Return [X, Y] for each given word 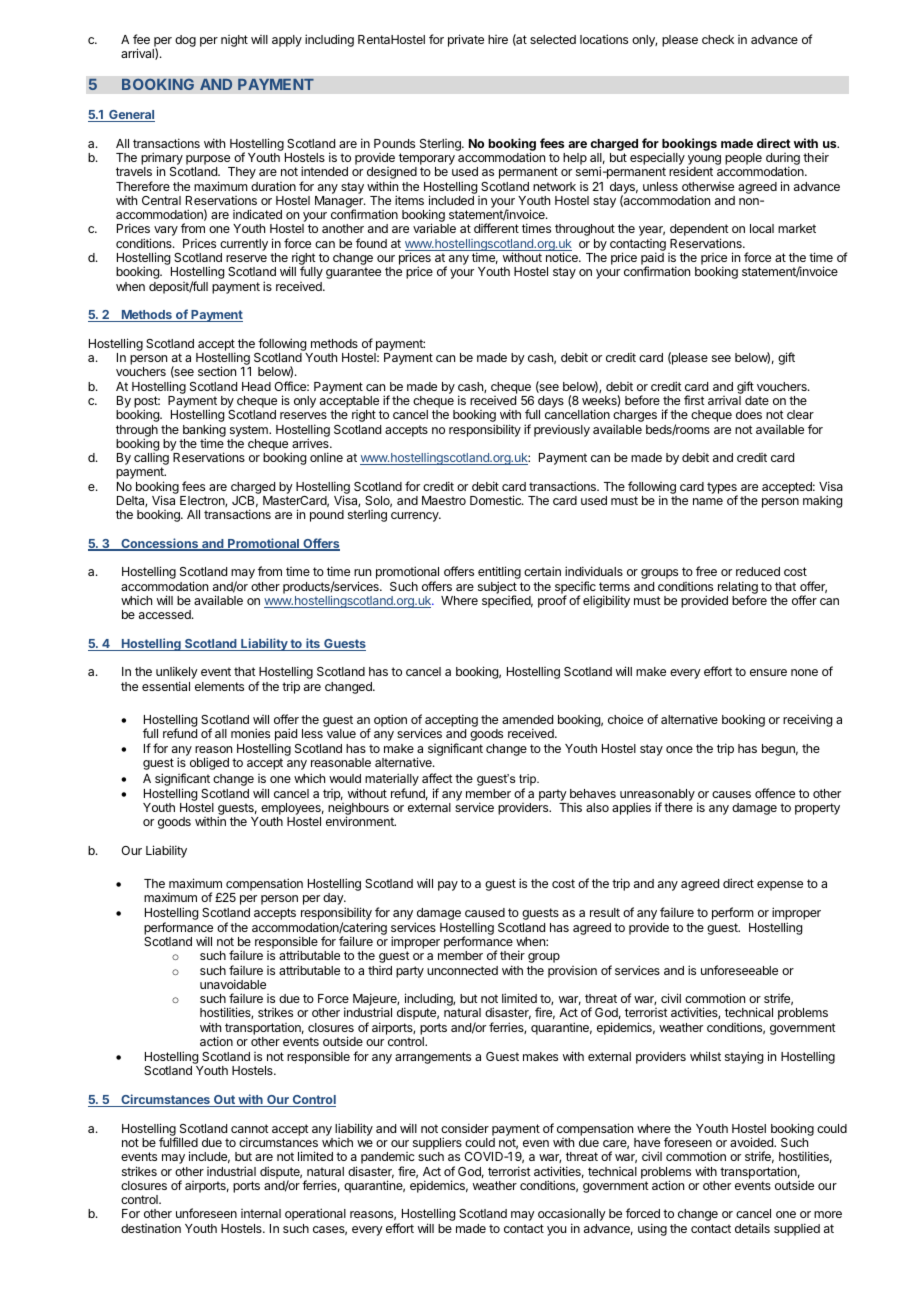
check [718, 39]
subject [497, 588]
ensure [768, 672]
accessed [166, 614]
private [466, 40]
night [234, 41]
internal [261, 1213]
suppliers [437, 1143]
